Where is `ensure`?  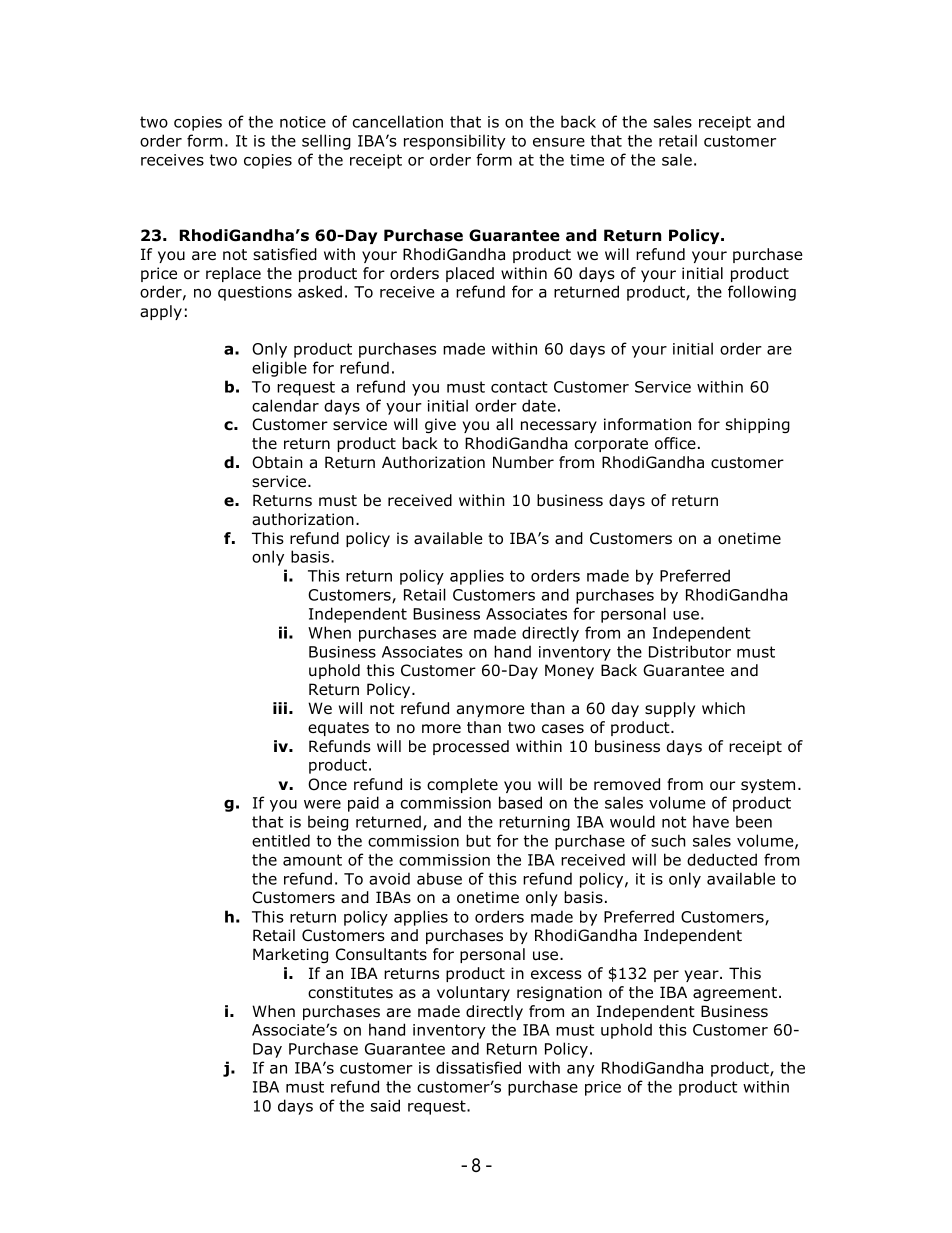 ensure is located at coordinates (559, 142).
